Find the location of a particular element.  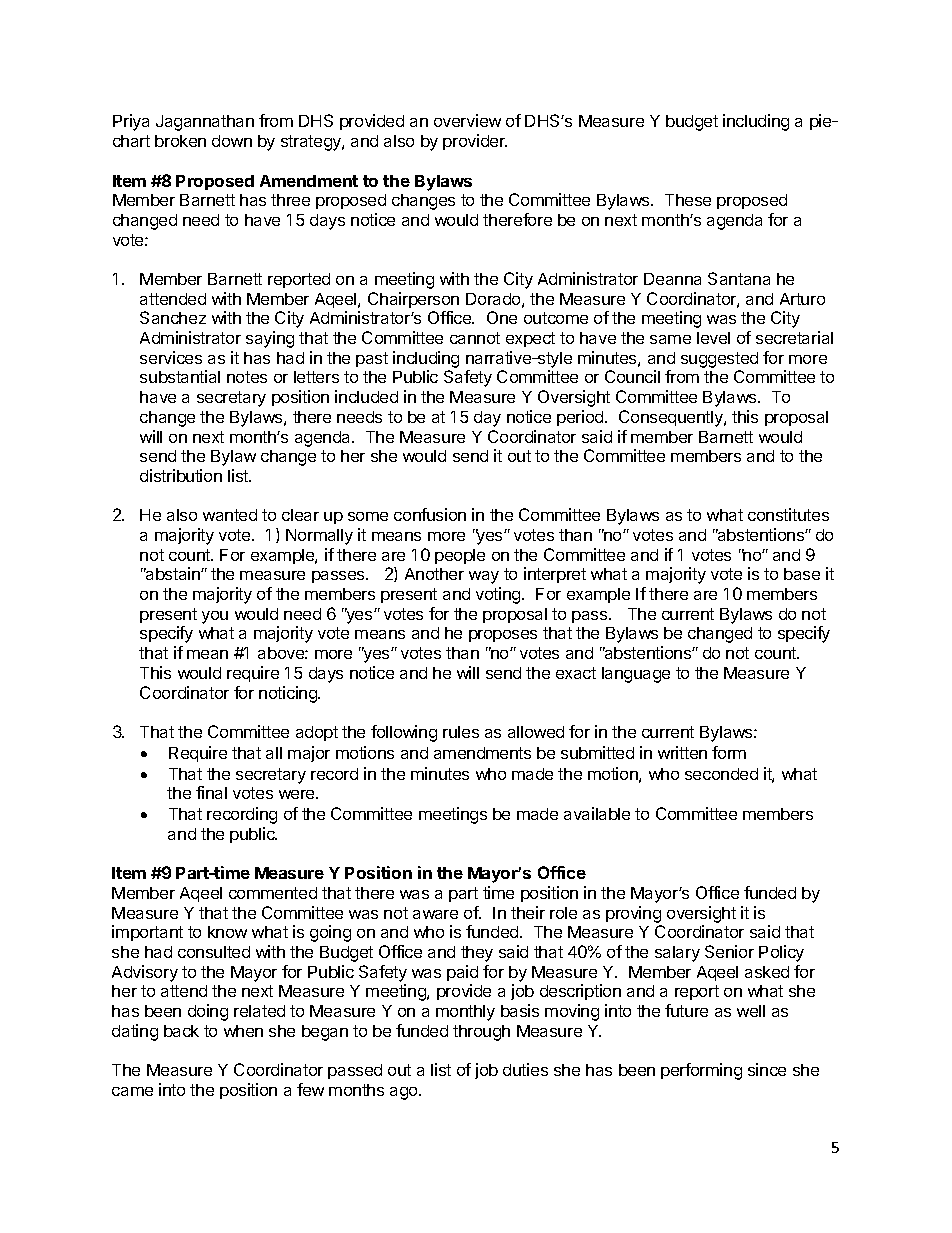

final is located at coordinates (211, 792).
